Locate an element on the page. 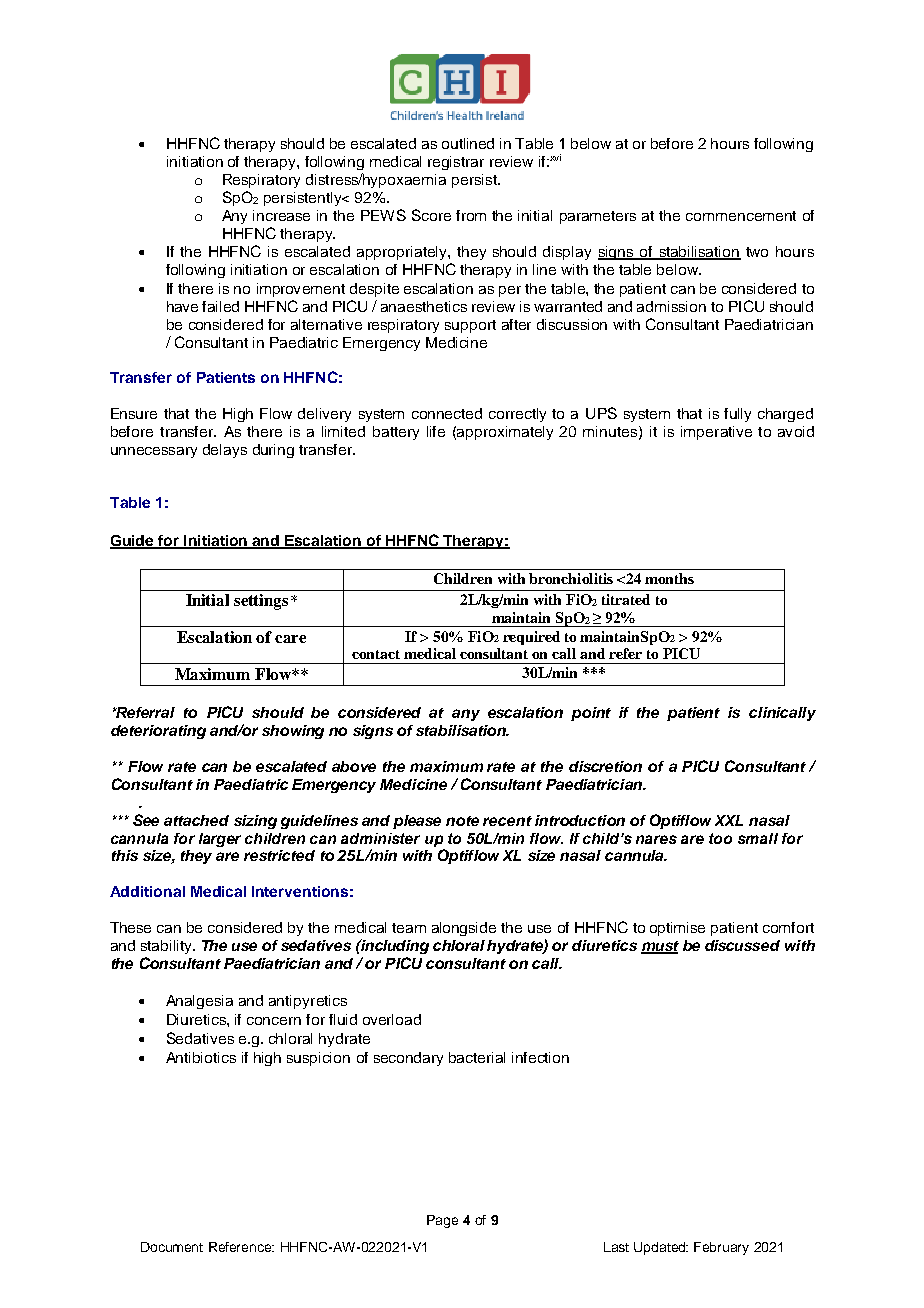 The width and height of the page is (924, 1308). from is located at coordinates (471, 215).
